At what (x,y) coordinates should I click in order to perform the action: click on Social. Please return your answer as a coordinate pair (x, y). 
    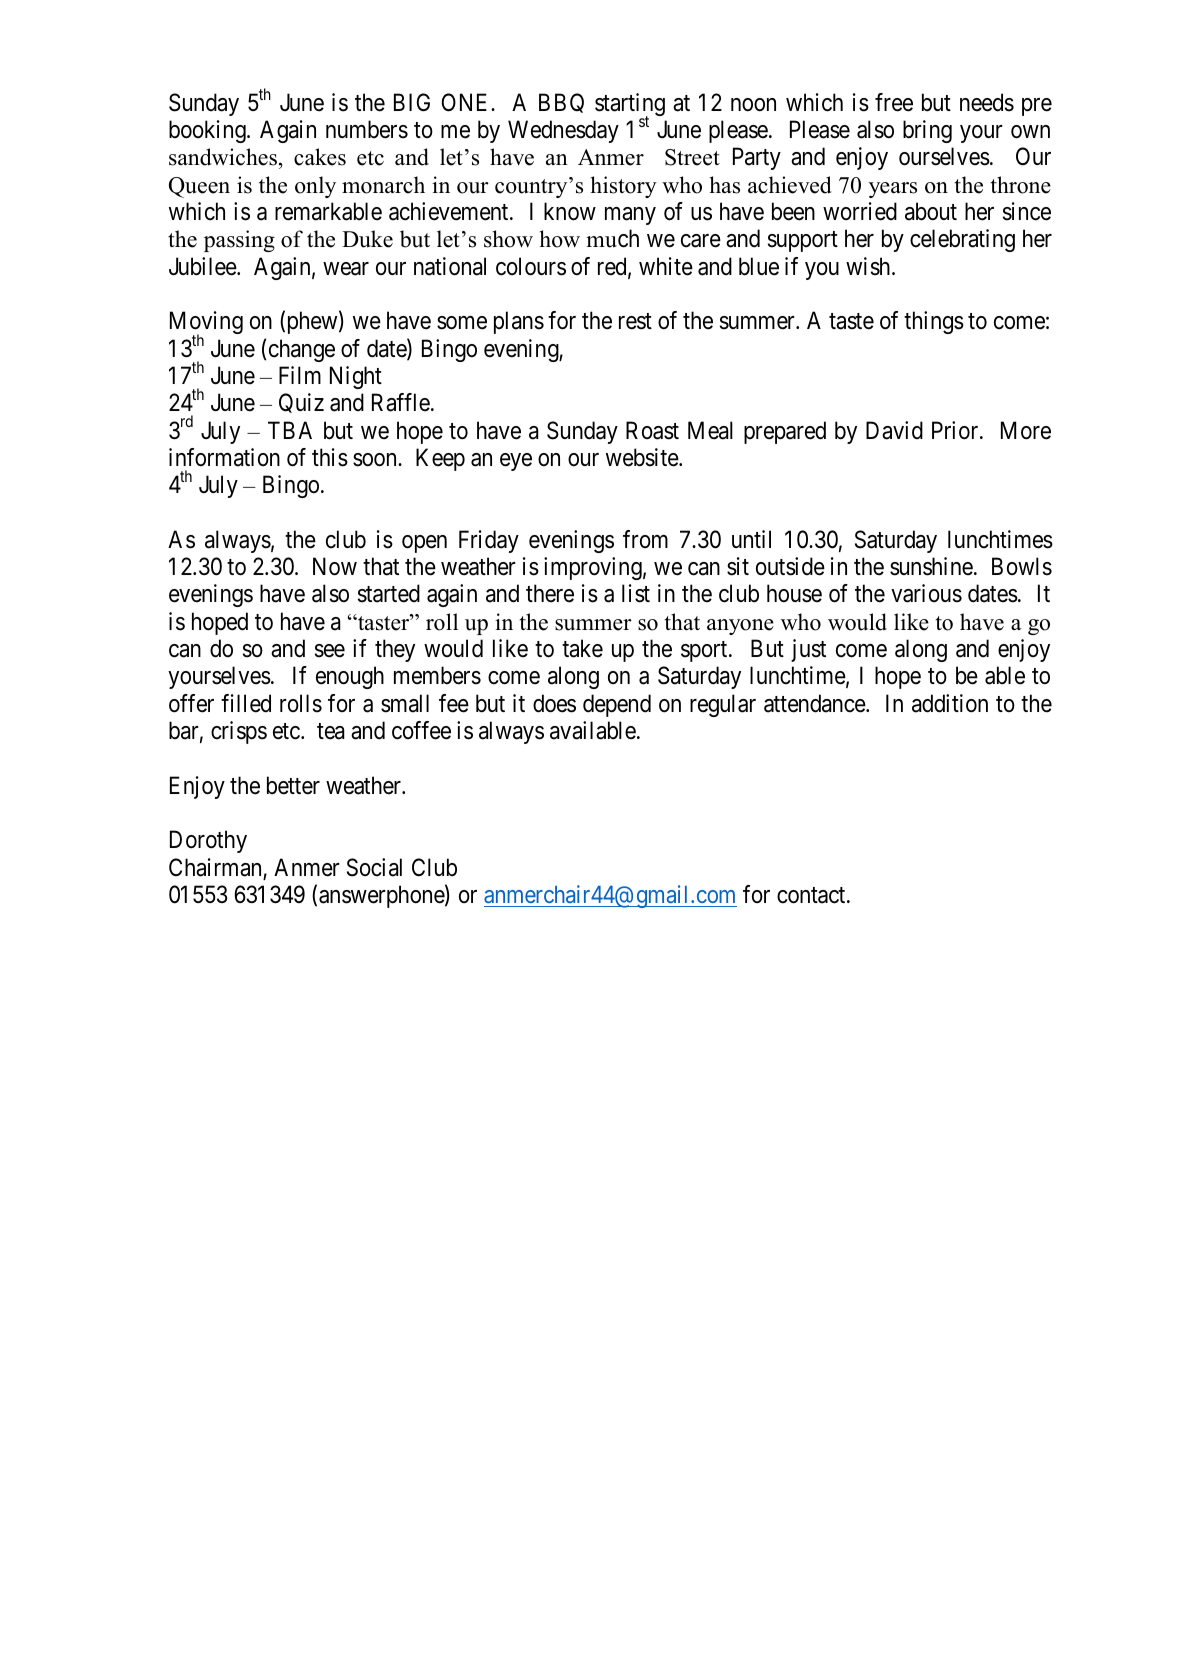
    Looking at the image, I should click on (374, 867).
